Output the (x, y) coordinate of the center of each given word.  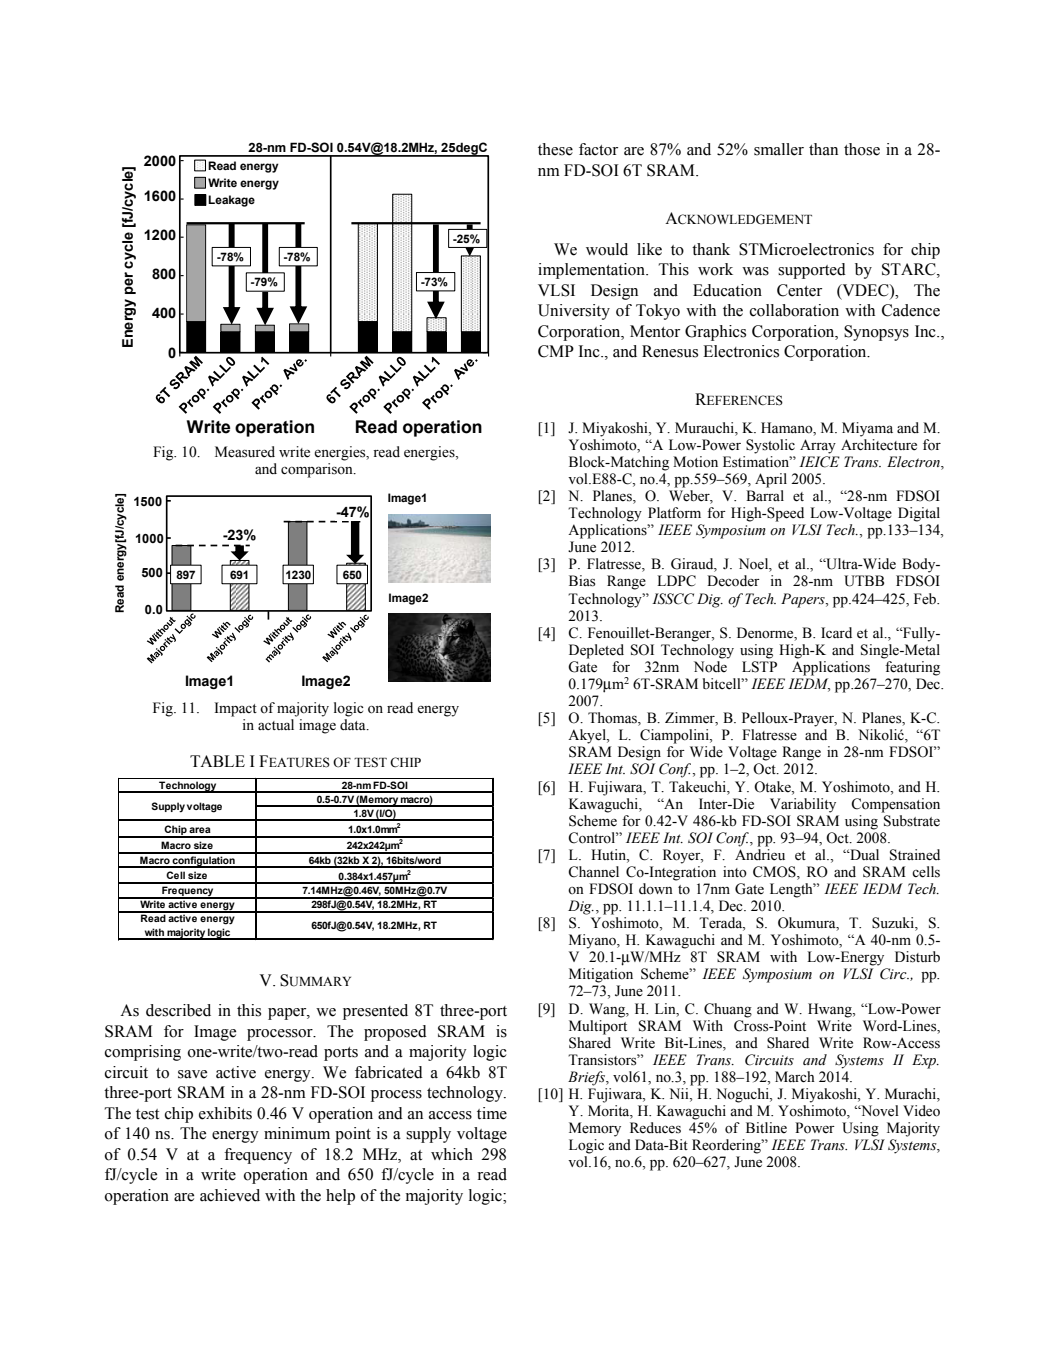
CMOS (775, 873)
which (452, 1154)
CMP (556, 351)
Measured (245, 452)
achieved (230, 1195)
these (555, 149)
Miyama (867, 429)
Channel (593, 872)
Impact (236, 709)
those (862, 149)
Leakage (231, 201)
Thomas (613, 719)
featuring (912, 668)
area (200, 830)
